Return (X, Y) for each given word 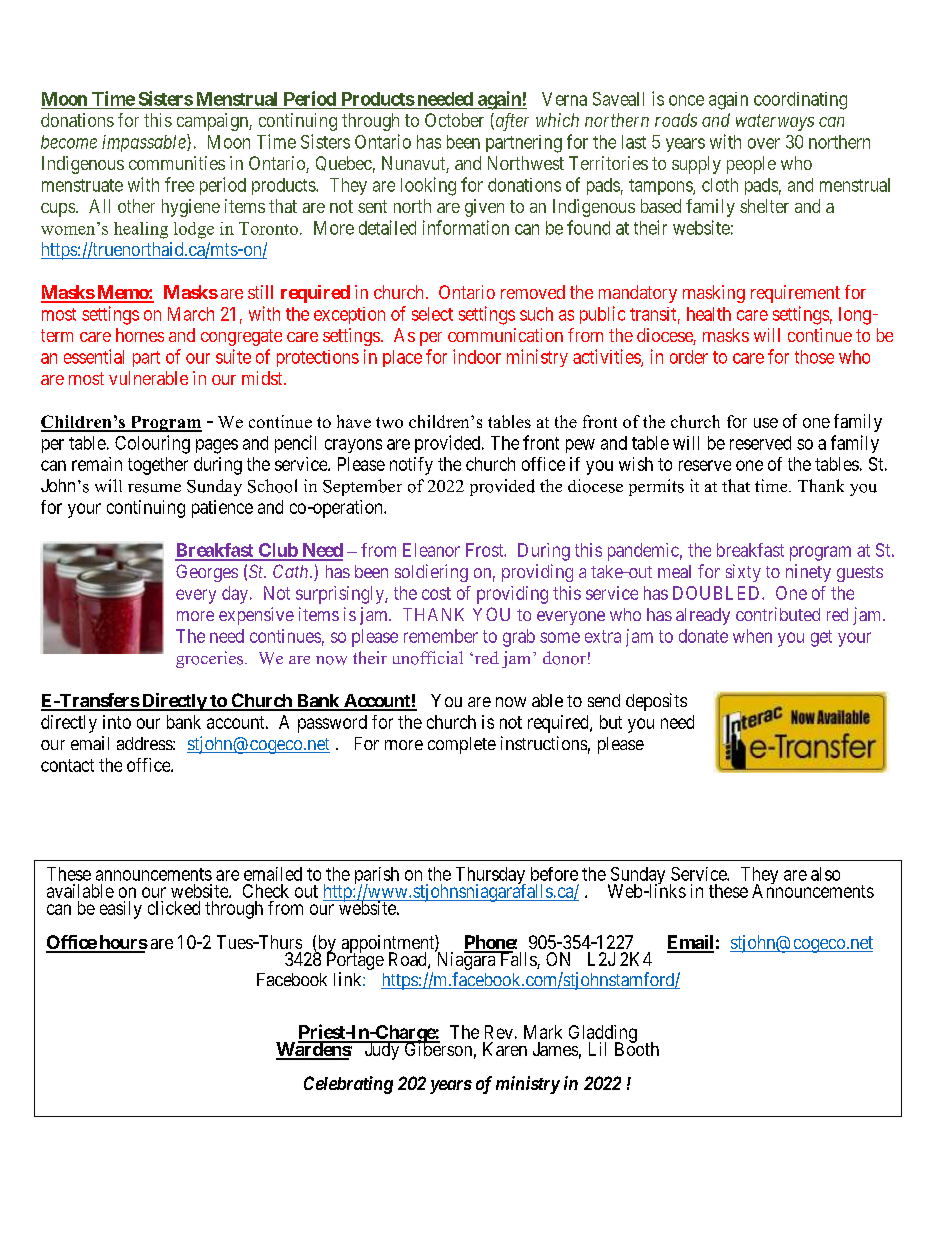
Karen (505, 1049)
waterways (775, 122)
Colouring (152, 444)
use (766, 423)
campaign (213, 122)
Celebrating (348, 1085)
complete (462, 745)
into (117, 722)
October (454, 120)
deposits (656, 702)
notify (411, 466)
